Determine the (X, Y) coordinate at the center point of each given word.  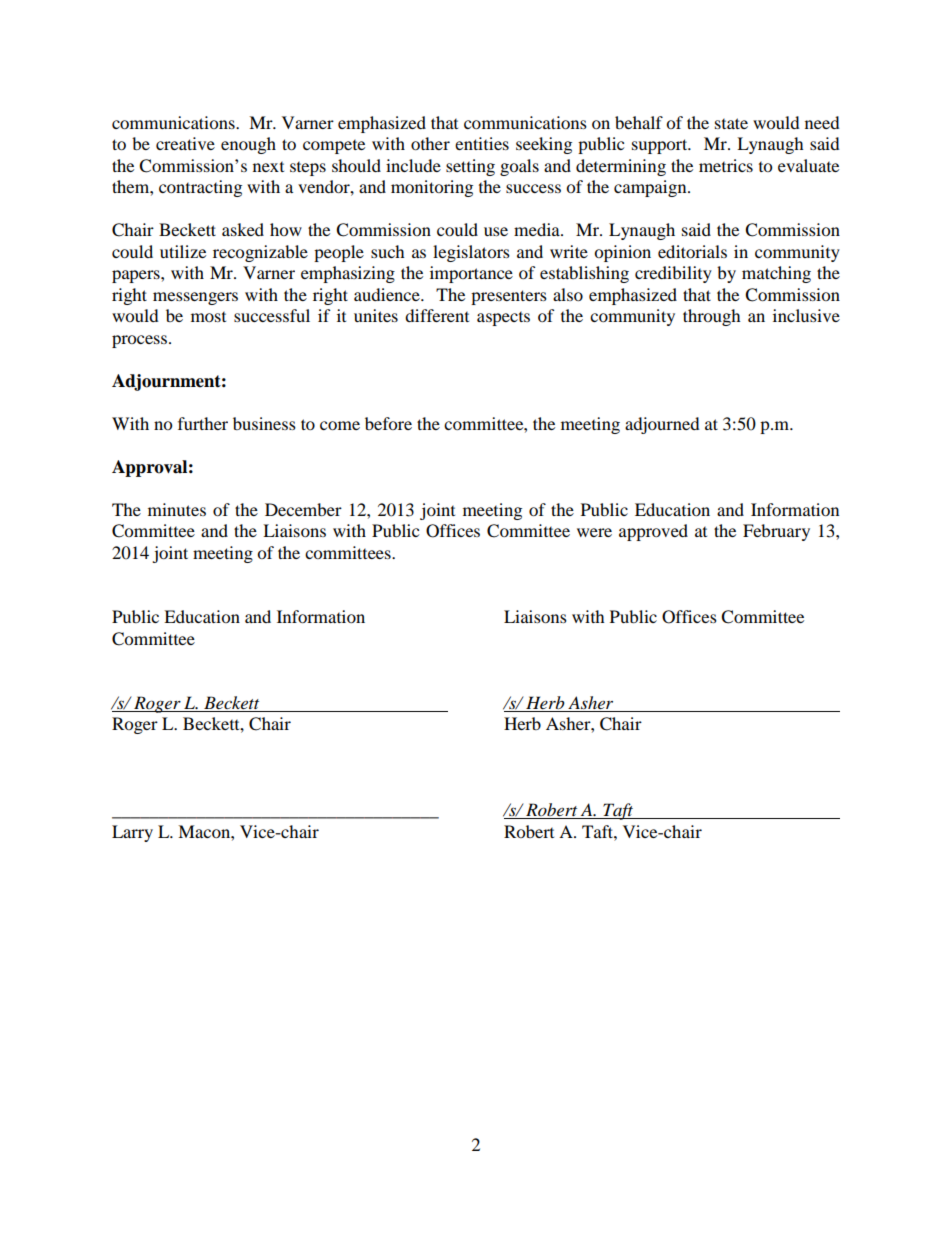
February (776, 532)
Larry (132, 833)
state (731, 123)
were (594, 532)
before (388, 423)
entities (482, 143)
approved (653, 532)
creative (185, 143)
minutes (177, 509)
